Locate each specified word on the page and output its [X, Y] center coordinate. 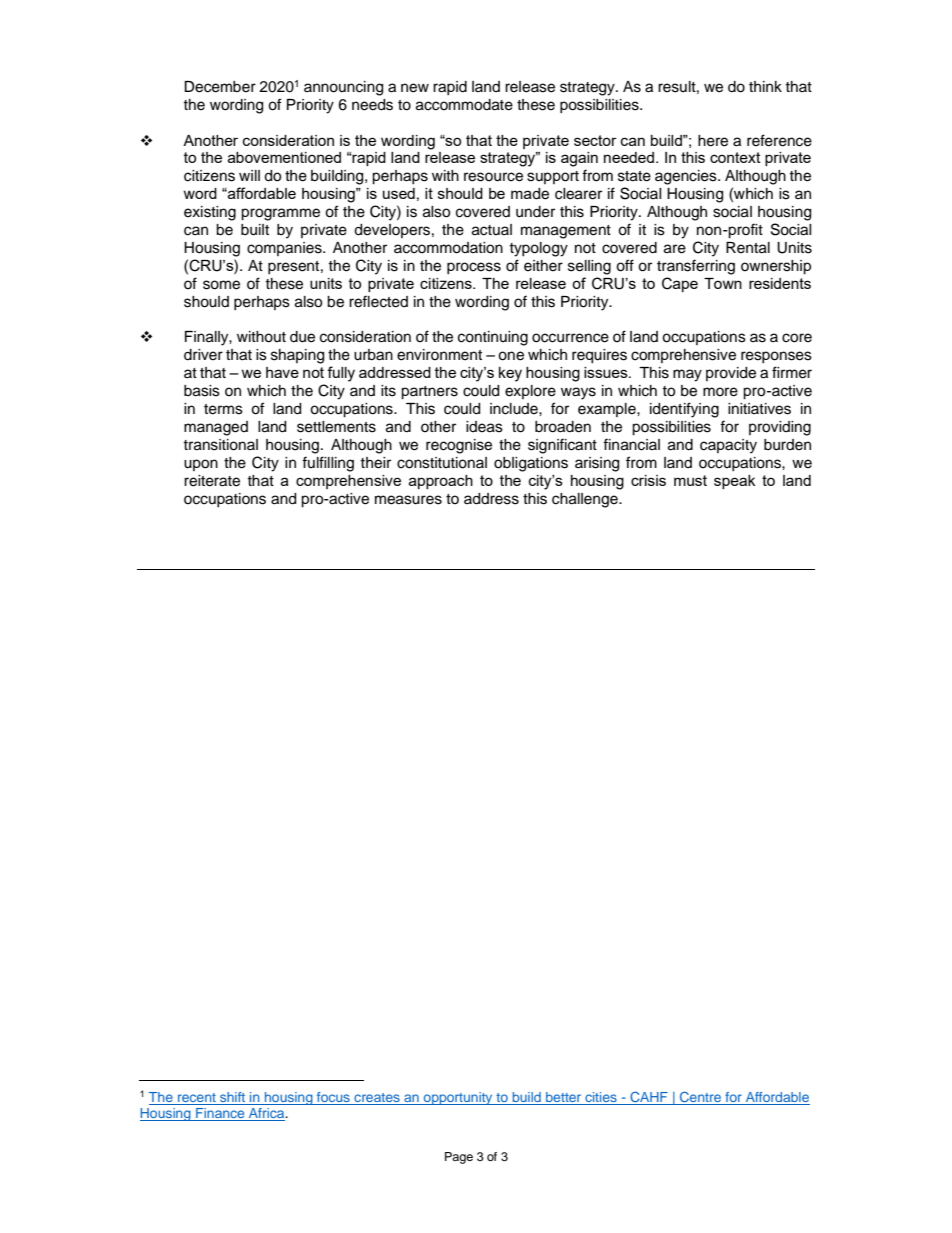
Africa [267, 1114]
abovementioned [284, 157]
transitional [220, 445]
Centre [700, 1098]
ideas [484, 427]
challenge [586, 500]
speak [734, 482]
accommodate [464, 105]
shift [233, 1098]
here [713, 141]
